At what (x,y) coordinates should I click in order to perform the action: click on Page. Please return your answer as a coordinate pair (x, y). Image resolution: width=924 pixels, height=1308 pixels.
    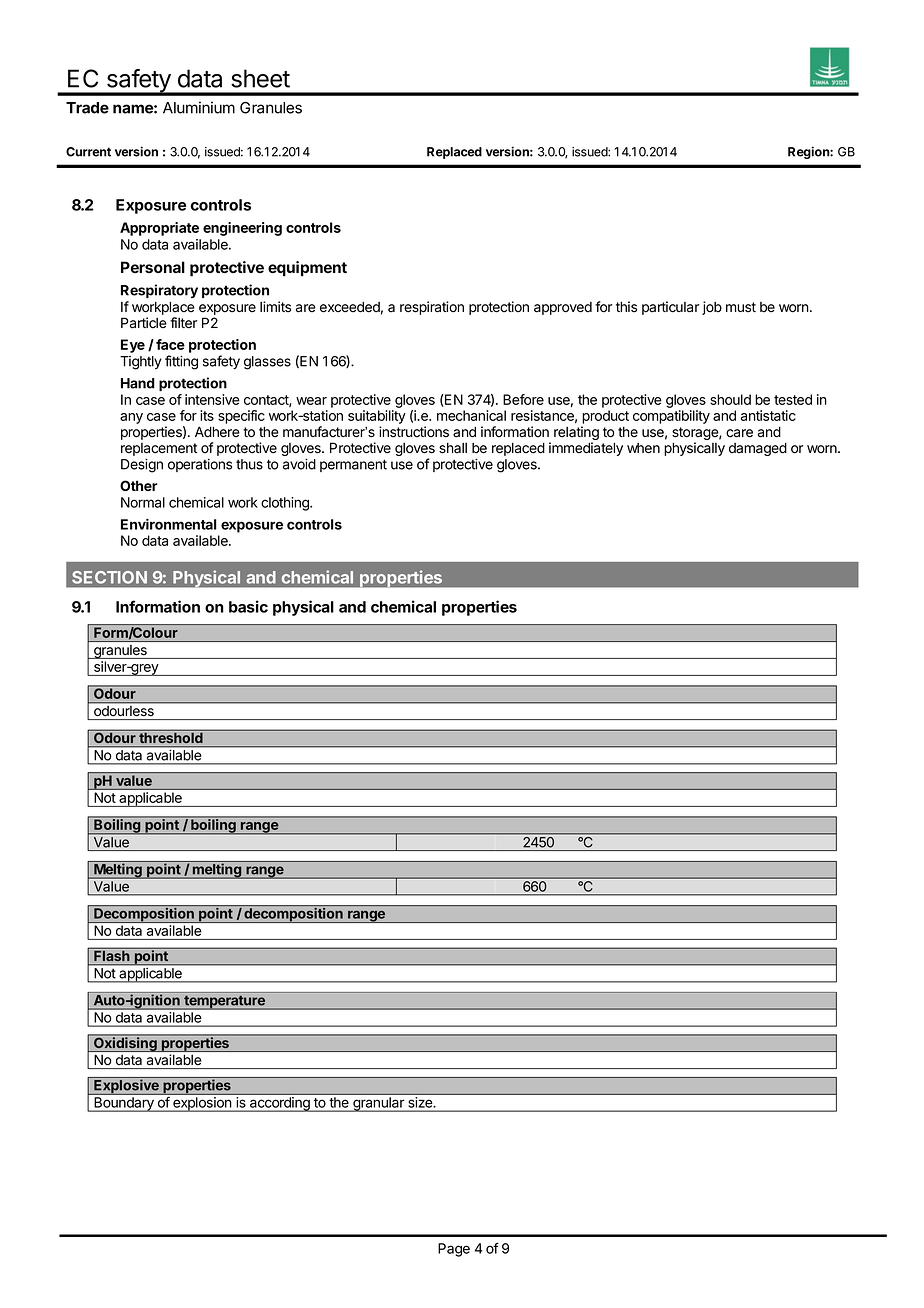
    Looking at the image, I should click on (454, 1250).
